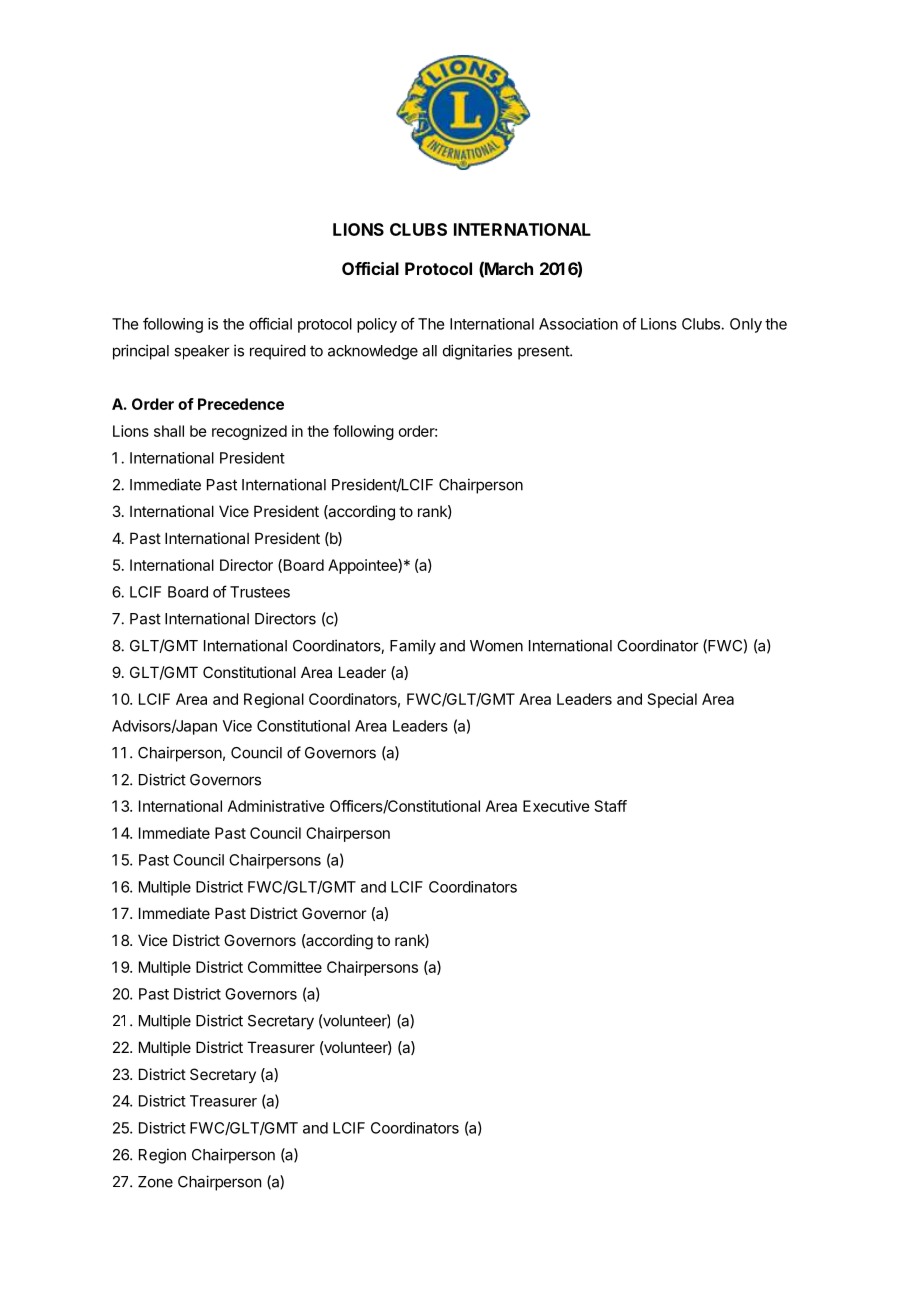 This document has height=1308, width=924. I want to click on Committee, so click(285, 967).
